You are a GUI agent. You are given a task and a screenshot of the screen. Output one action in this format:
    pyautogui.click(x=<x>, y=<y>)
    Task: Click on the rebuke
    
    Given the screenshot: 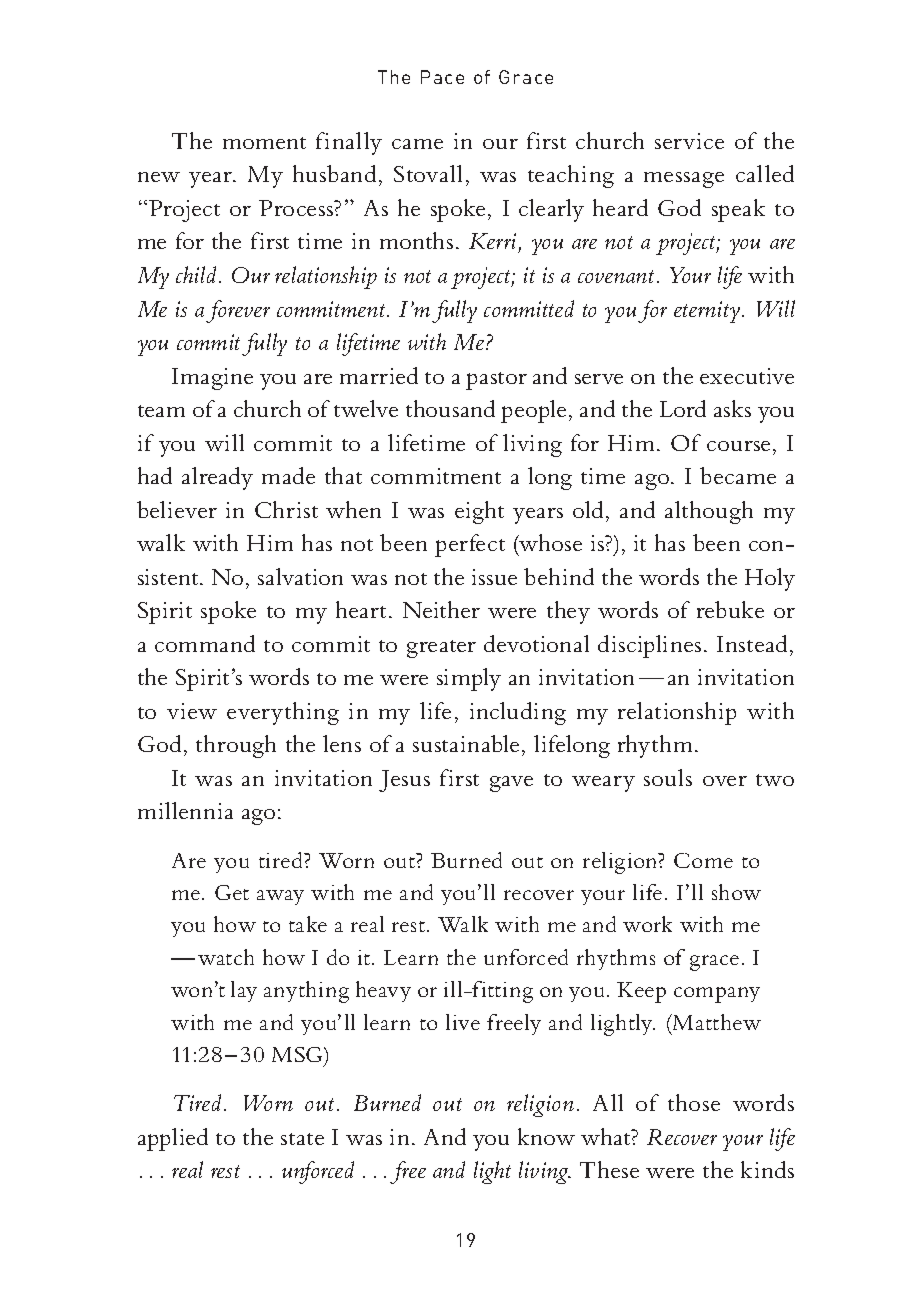 What is the action you would take?
    pyautogui.click(x=730, y=609)
